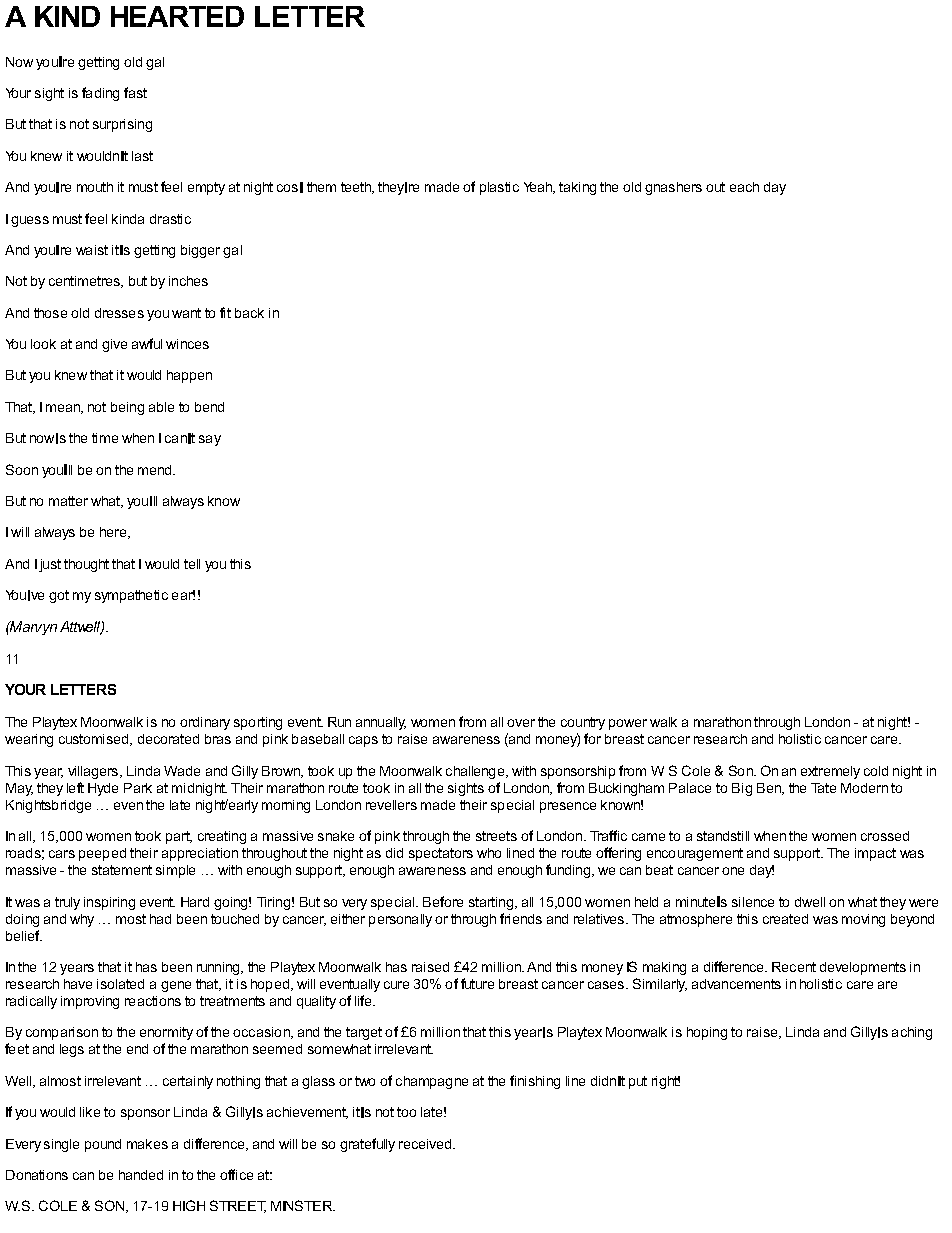 The height and width of the document is (1233, 952). What do you see at coordinates (521, 723) in the document?
I see `over` at bounding box center [521, 723].
